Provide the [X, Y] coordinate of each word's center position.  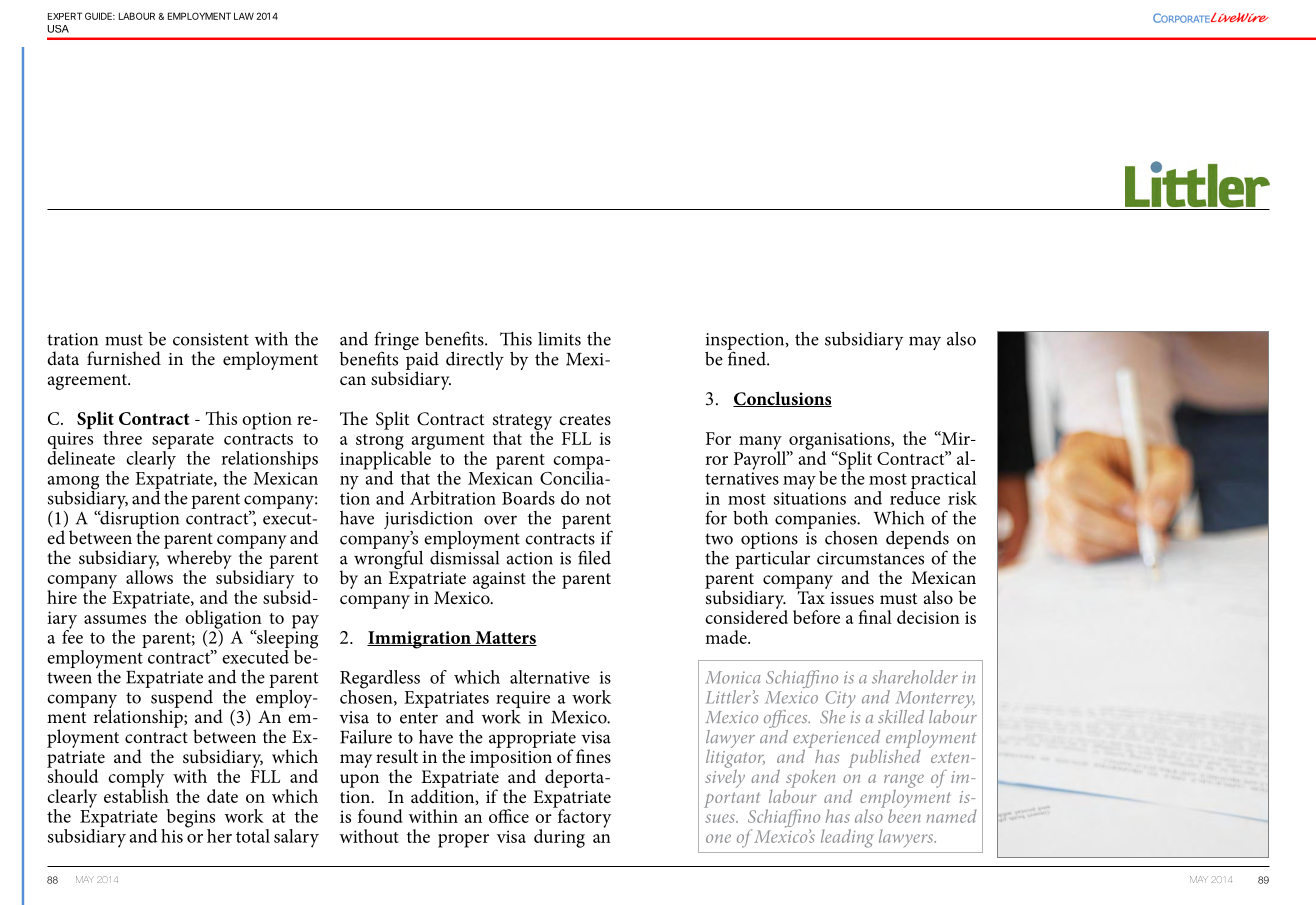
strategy [522, 423]
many [761, 444]
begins [191, 819]
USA [58, 29]
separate [183, 442]
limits [559, 339]
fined [747, 357]
